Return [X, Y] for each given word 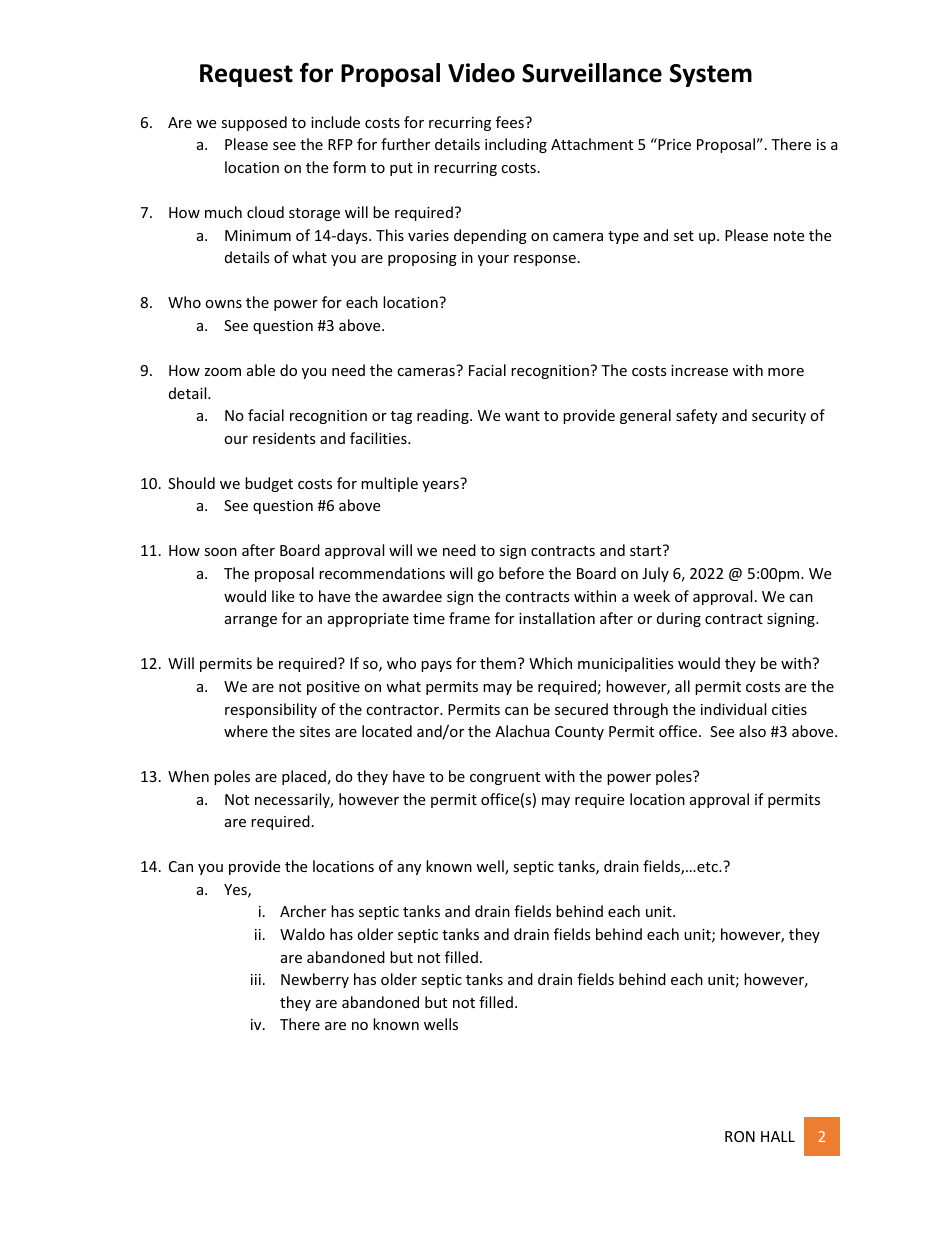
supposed [254, 123]
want [522, 416]
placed [304, 777]
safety [696, 416]
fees [511, 122]
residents [284, 438]
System [711, 75]
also [752, 731]
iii [256, 979]
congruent [505, 778]
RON [740, 1136]
